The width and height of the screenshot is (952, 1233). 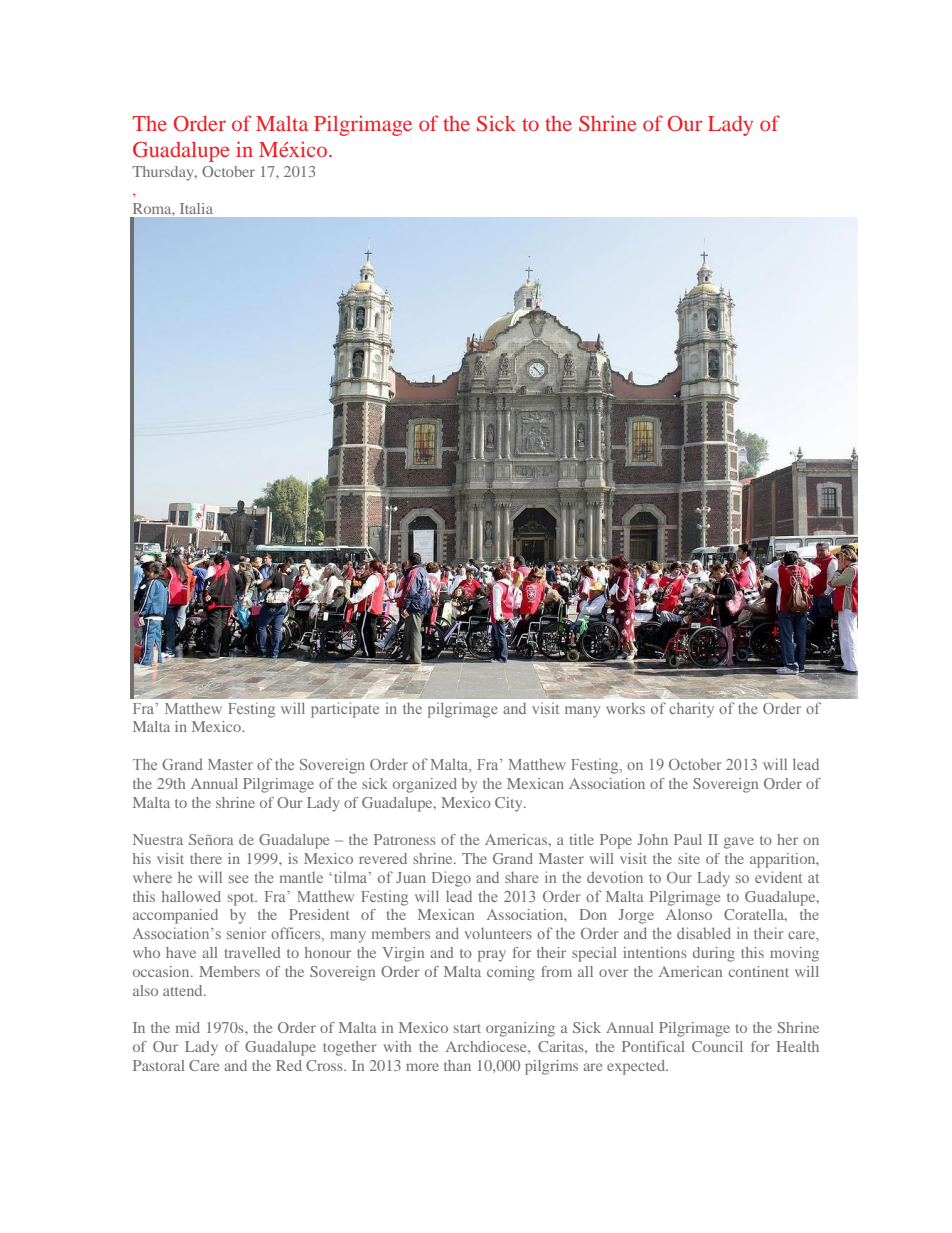 What do you see at coordinates (739, 843) in the screenshot?
I see `gave` at bounding box center [739, 843].
